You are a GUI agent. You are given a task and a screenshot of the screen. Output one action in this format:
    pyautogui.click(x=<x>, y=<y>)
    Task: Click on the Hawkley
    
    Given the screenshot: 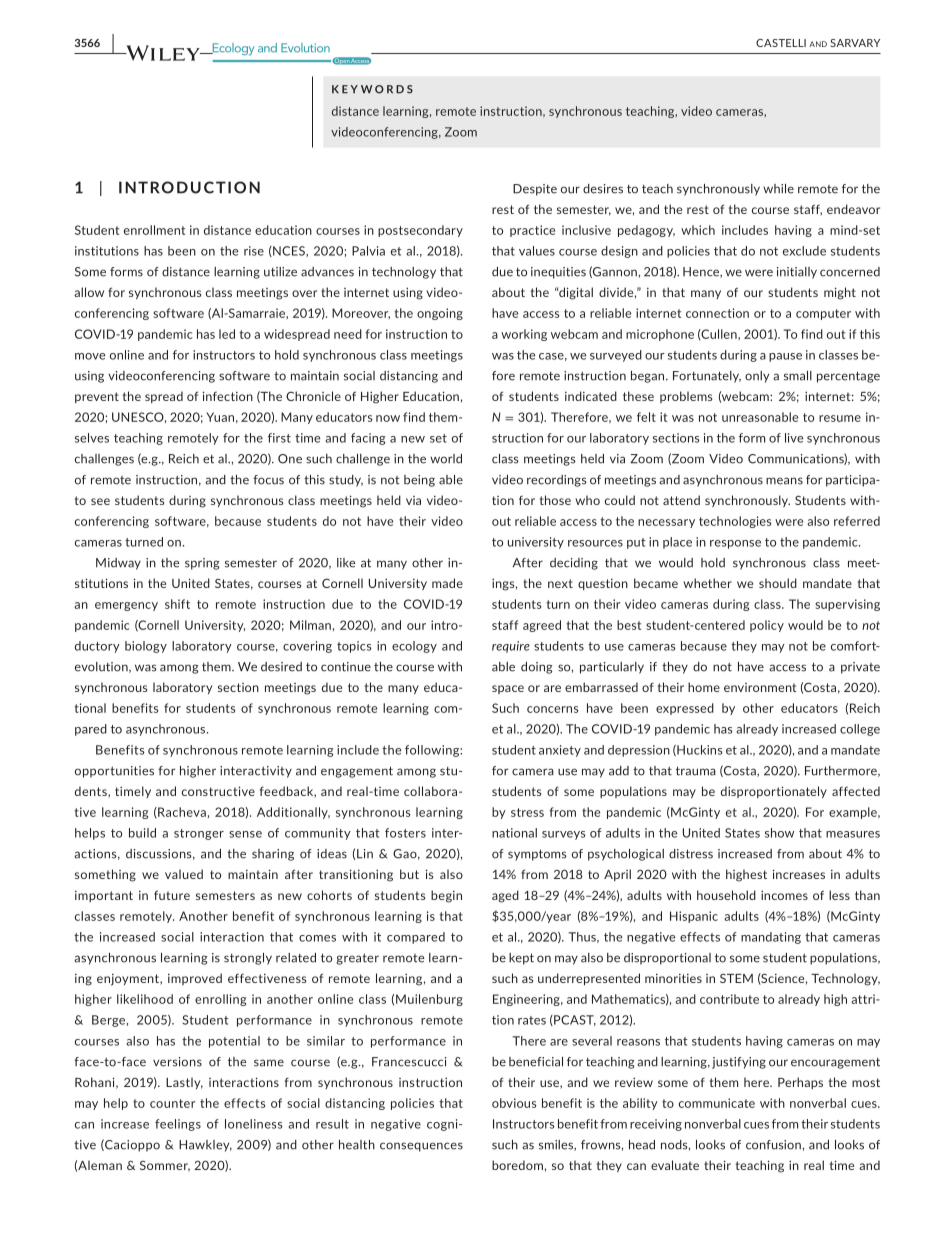 What is the action you would take?
    pyautogui.click(x=205, y=1146)
